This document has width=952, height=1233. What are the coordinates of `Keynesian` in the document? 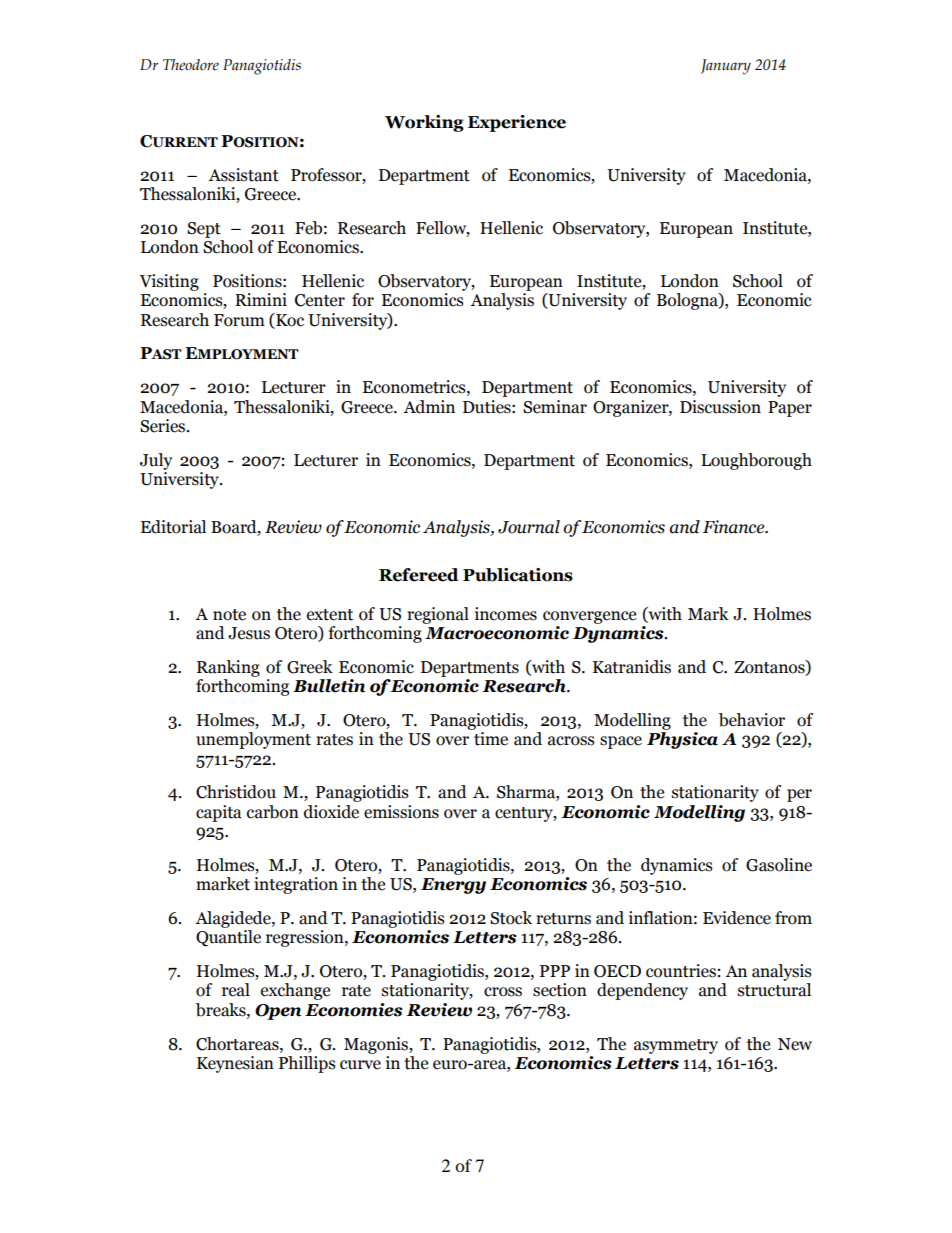 It's located at (235, 1064).
